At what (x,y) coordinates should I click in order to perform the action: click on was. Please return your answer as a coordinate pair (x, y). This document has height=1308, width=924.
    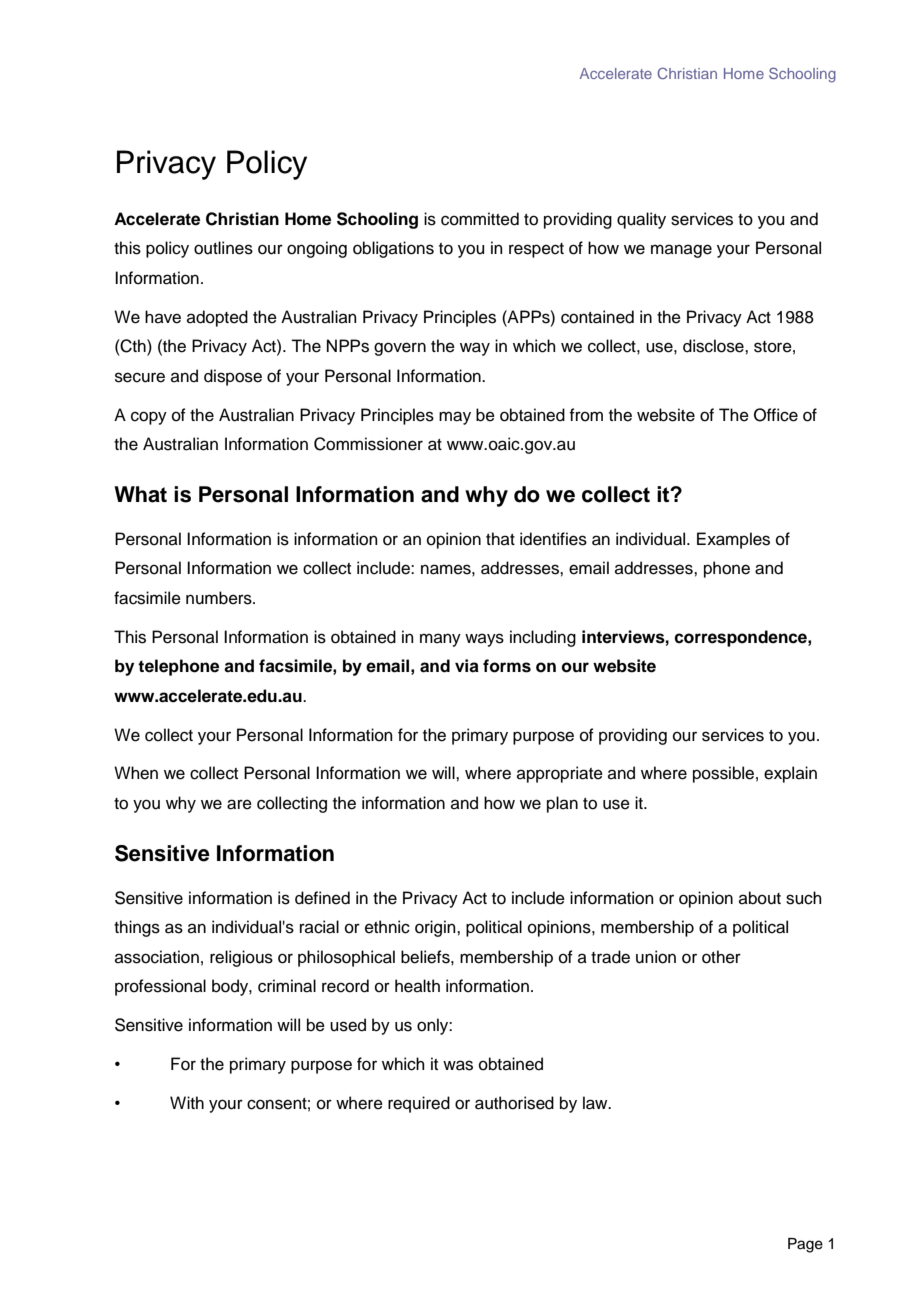
    Looking at the image, I should click on (458, 1065).
